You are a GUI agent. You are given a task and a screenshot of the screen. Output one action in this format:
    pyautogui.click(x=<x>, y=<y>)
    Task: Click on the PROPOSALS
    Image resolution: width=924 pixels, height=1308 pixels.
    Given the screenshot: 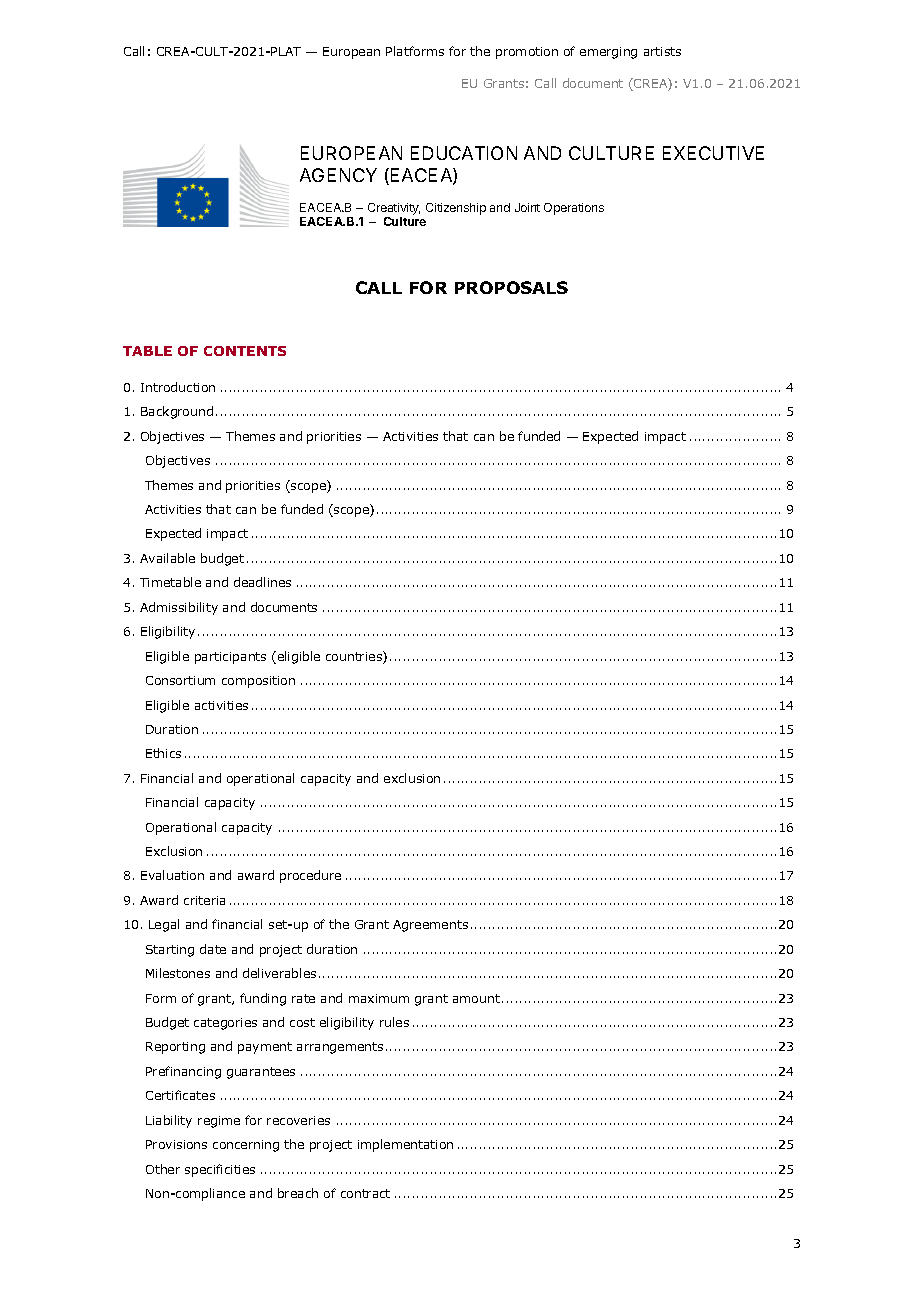 What is the action you would take?
    pyautogui.click(x=511, y=287)
